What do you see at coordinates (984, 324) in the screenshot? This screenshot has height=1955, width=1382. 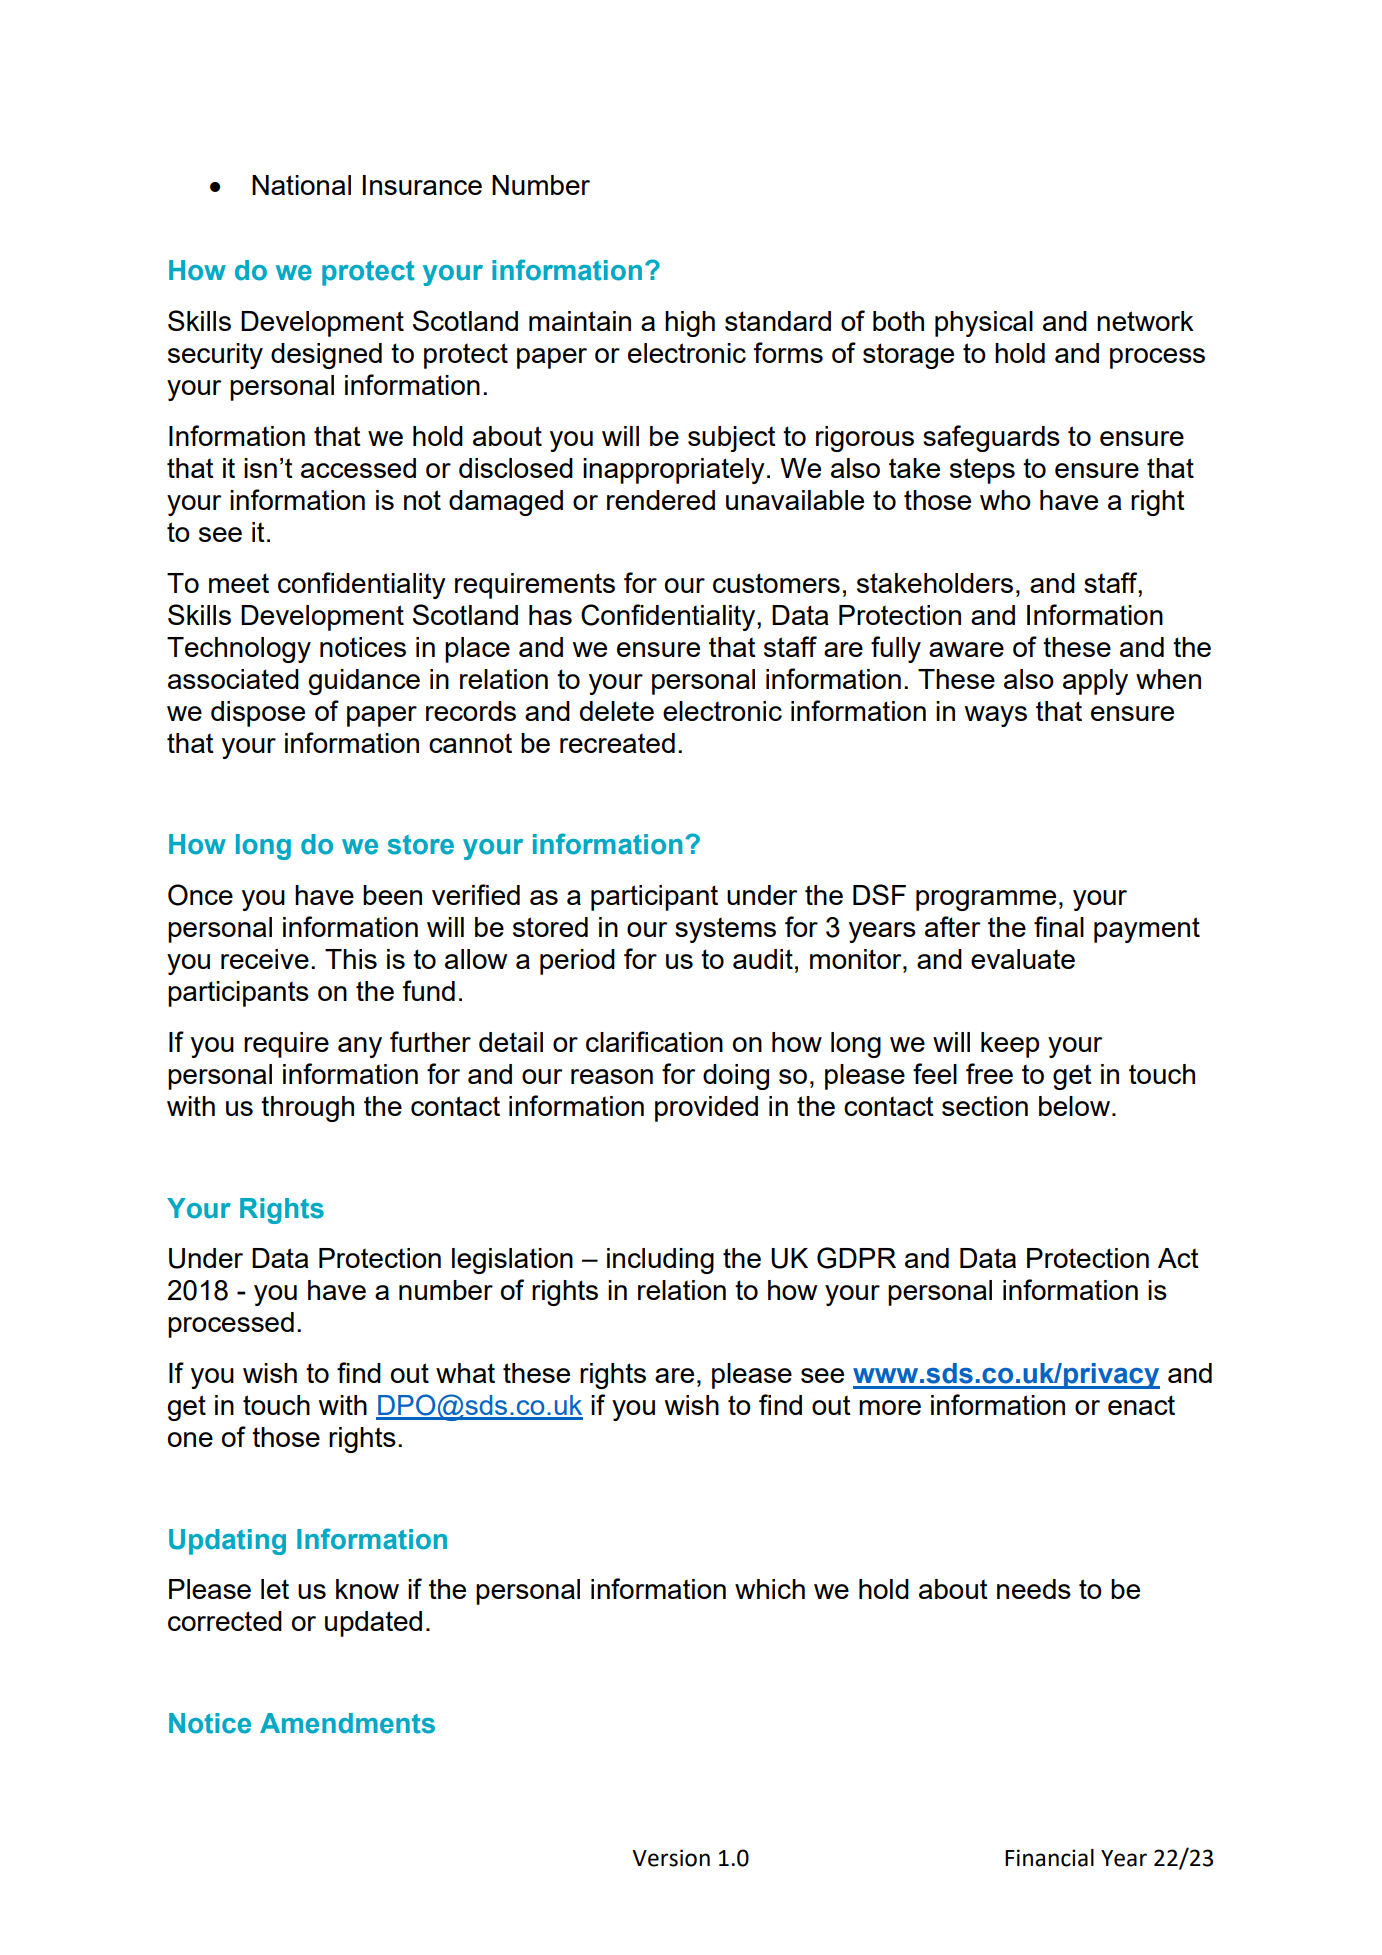 I see `physical` at bounding box center [984, 324].
